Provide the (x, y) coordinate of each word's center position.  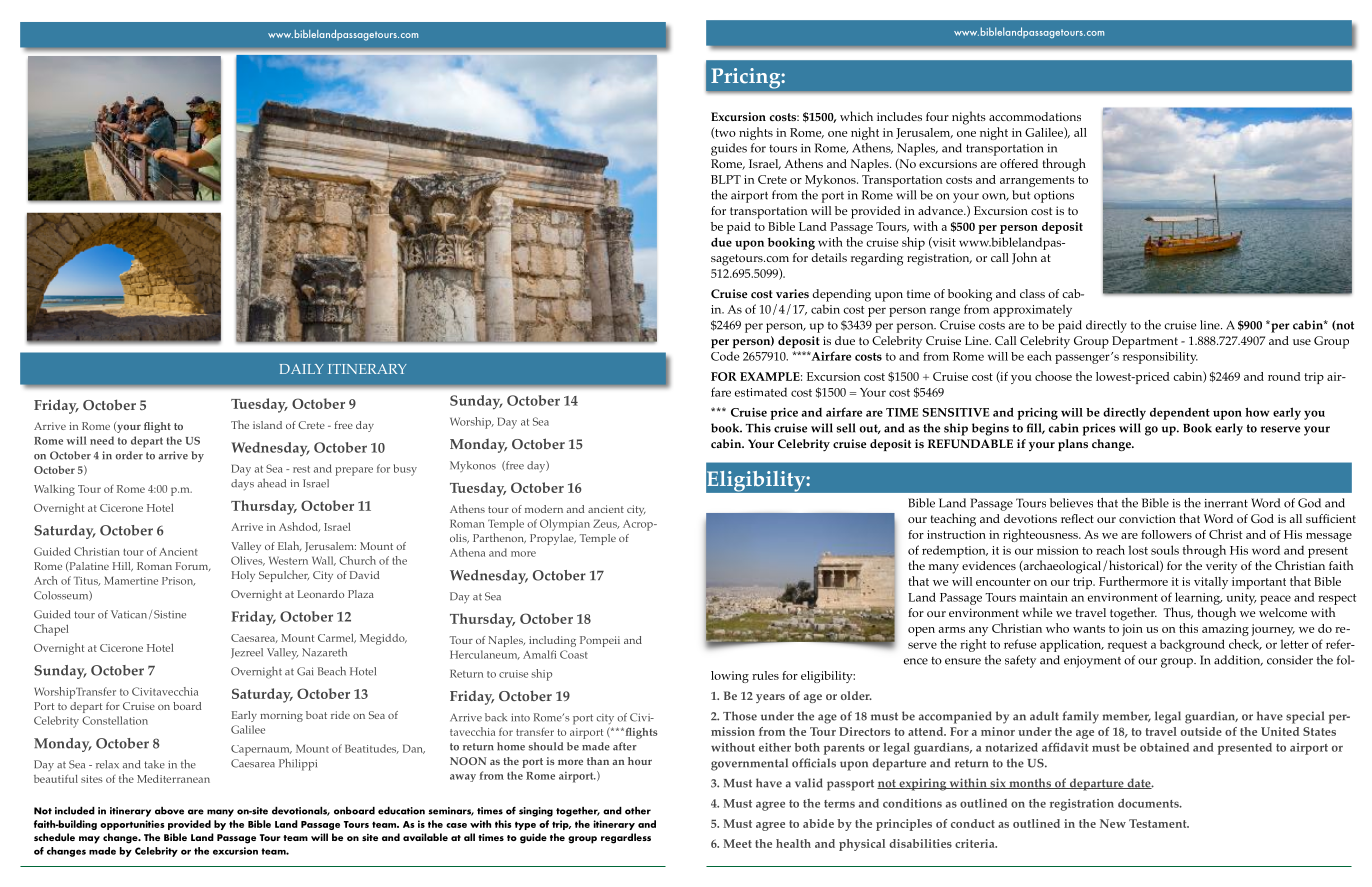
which (856, 116)
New (1113, 823)
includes (899, 116)
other (638, 811)
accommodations (1035, 116)
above (169, 811)
